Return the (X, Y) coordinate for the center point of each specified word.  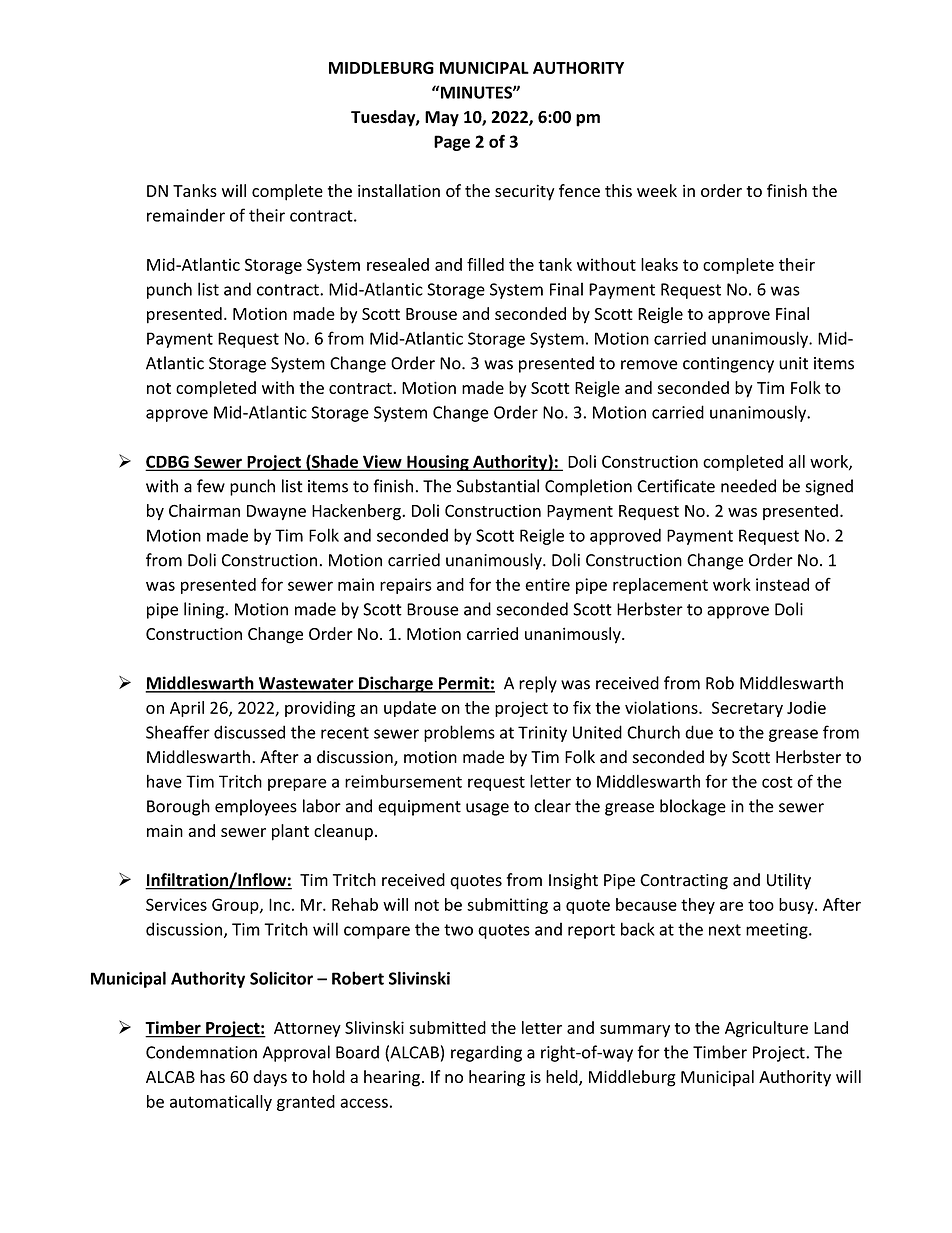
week (657, 190)
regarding (486, 1053)
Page (452, 143)
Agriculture (766, 1029)
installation (399, 190)
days (270, 1078)
